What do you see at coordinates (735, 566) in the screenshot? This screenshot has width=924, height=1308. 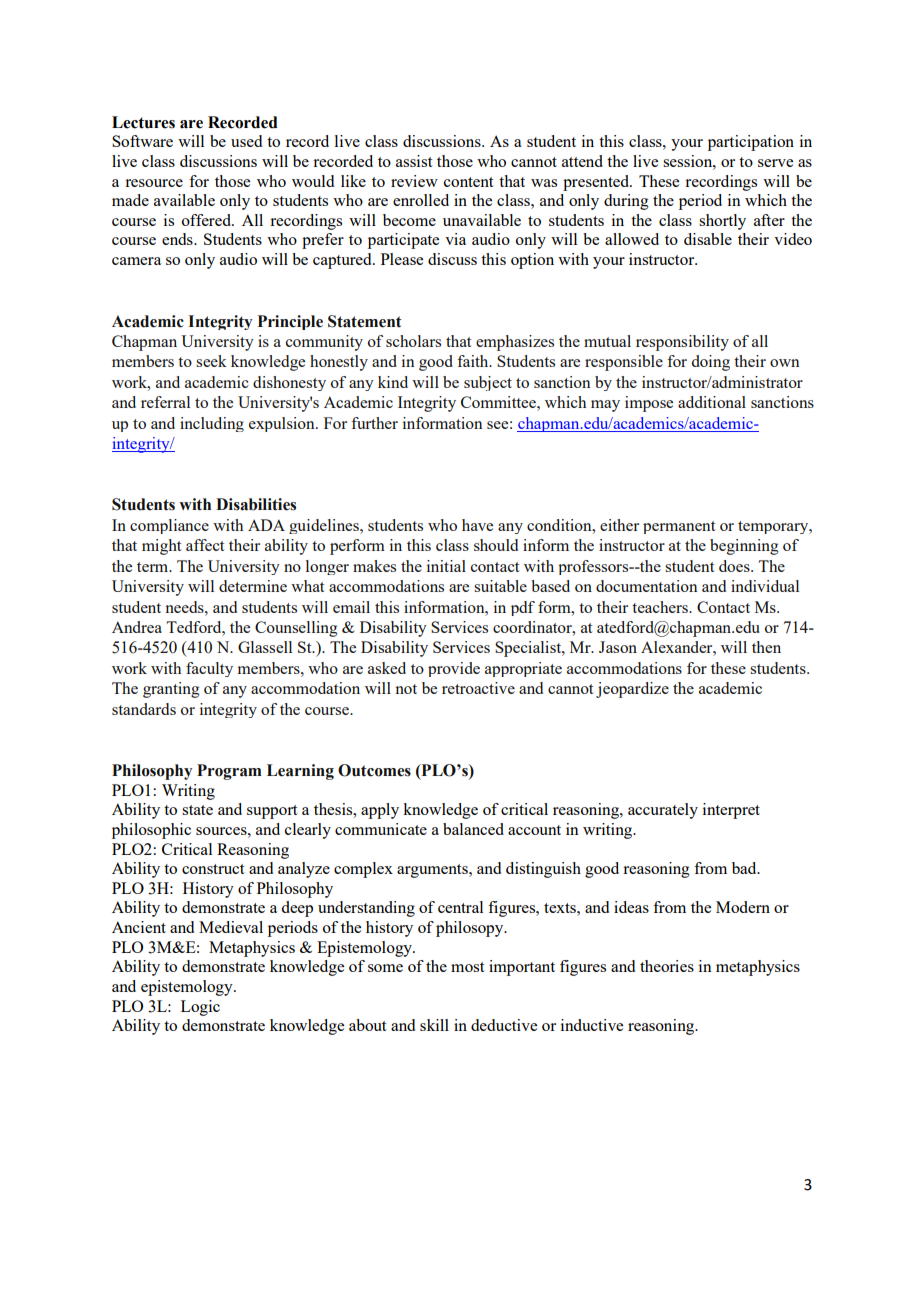 I see `does` at bounding box center [735, 566].
